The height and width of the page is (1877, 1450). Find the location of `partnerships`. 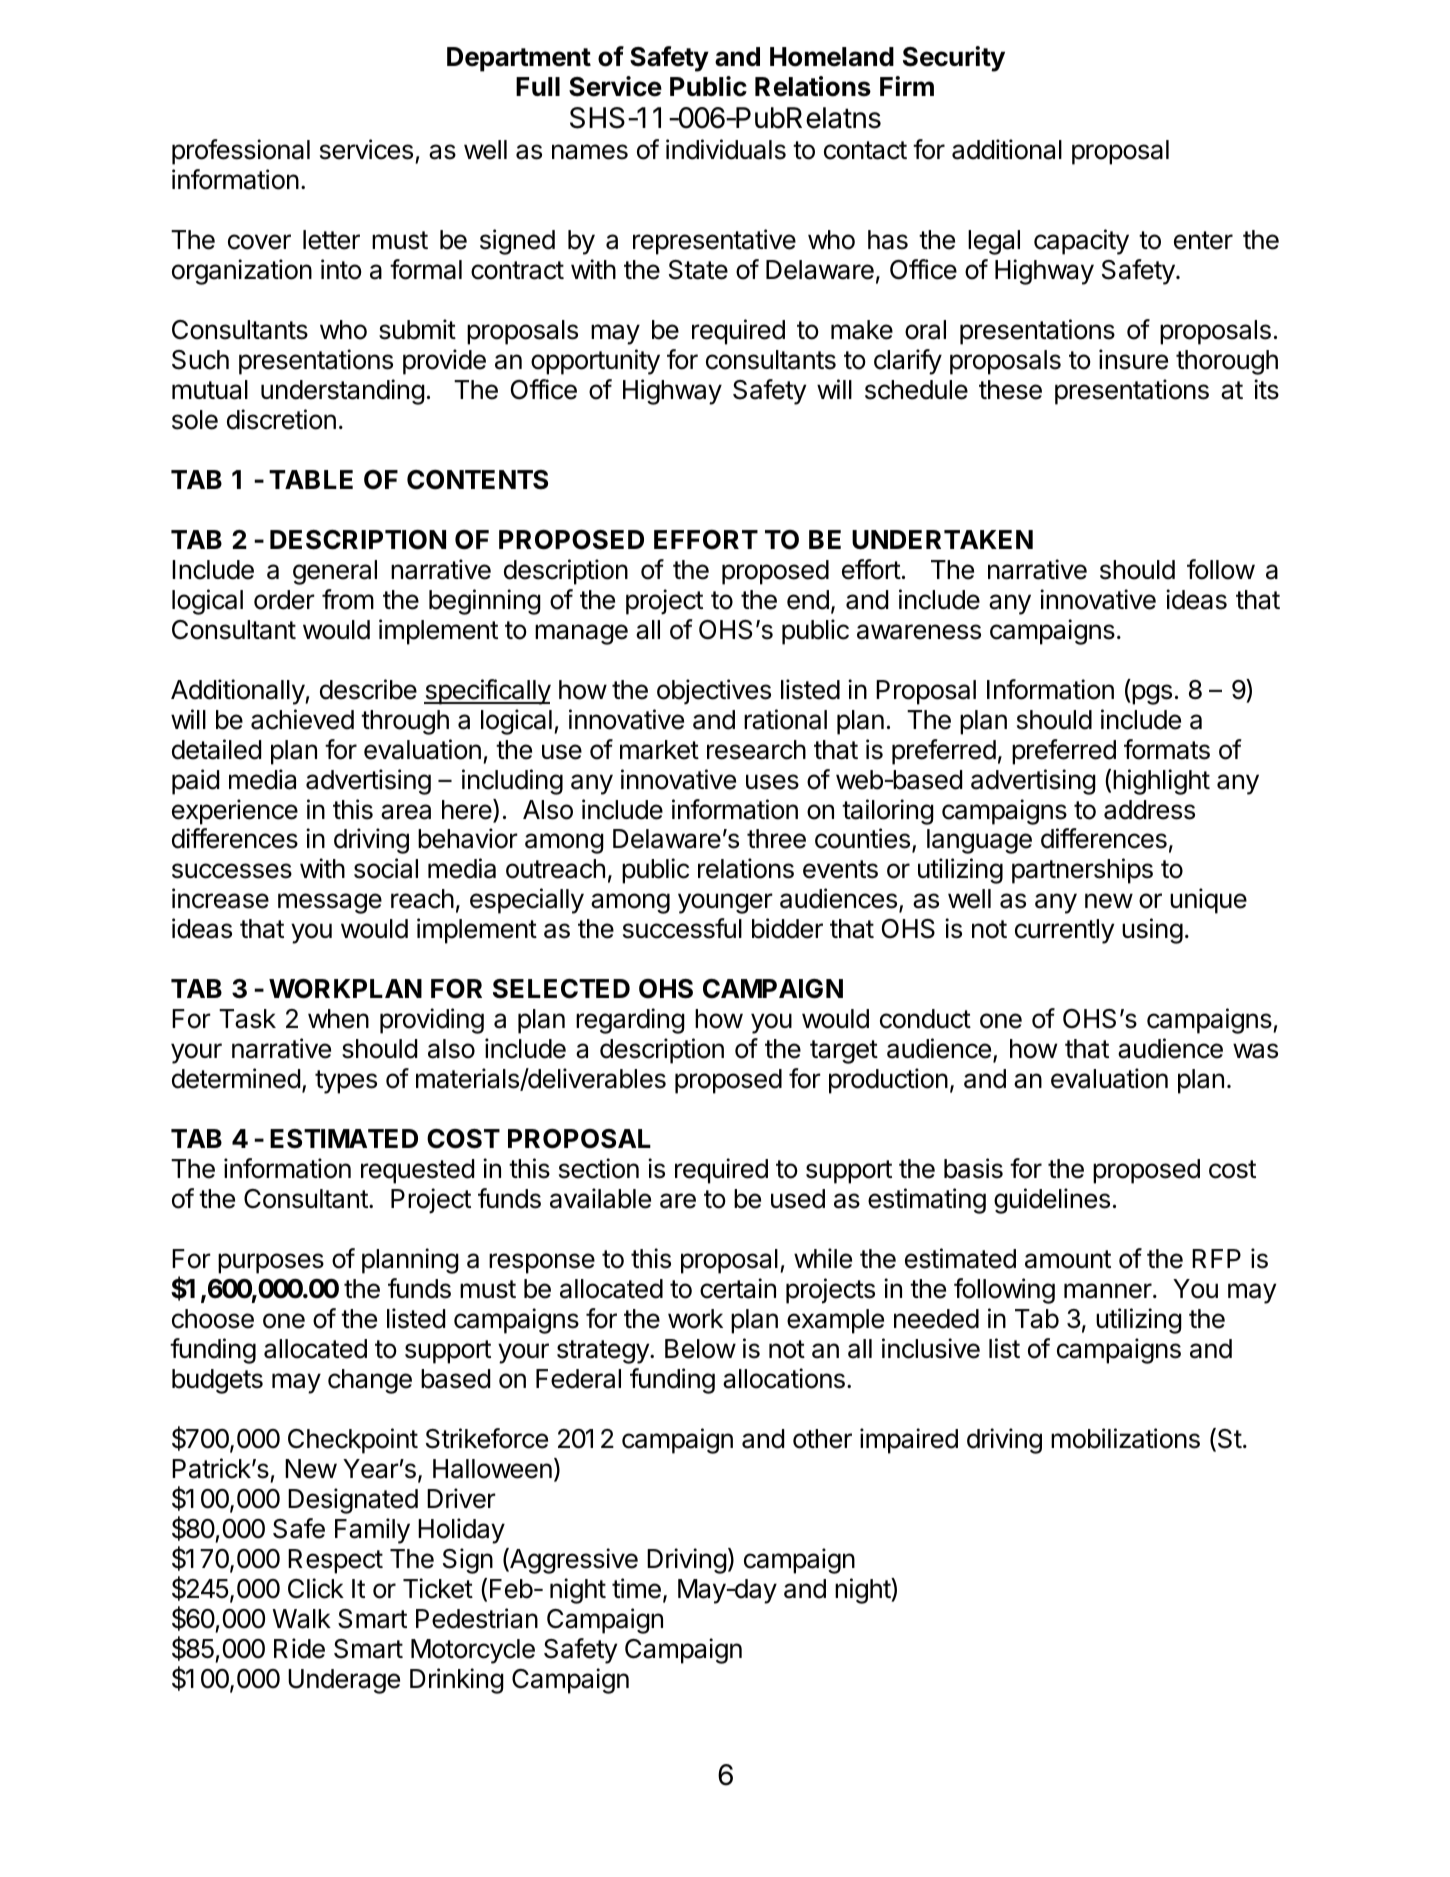

partnerships is located at coordinates (1082, 871).
